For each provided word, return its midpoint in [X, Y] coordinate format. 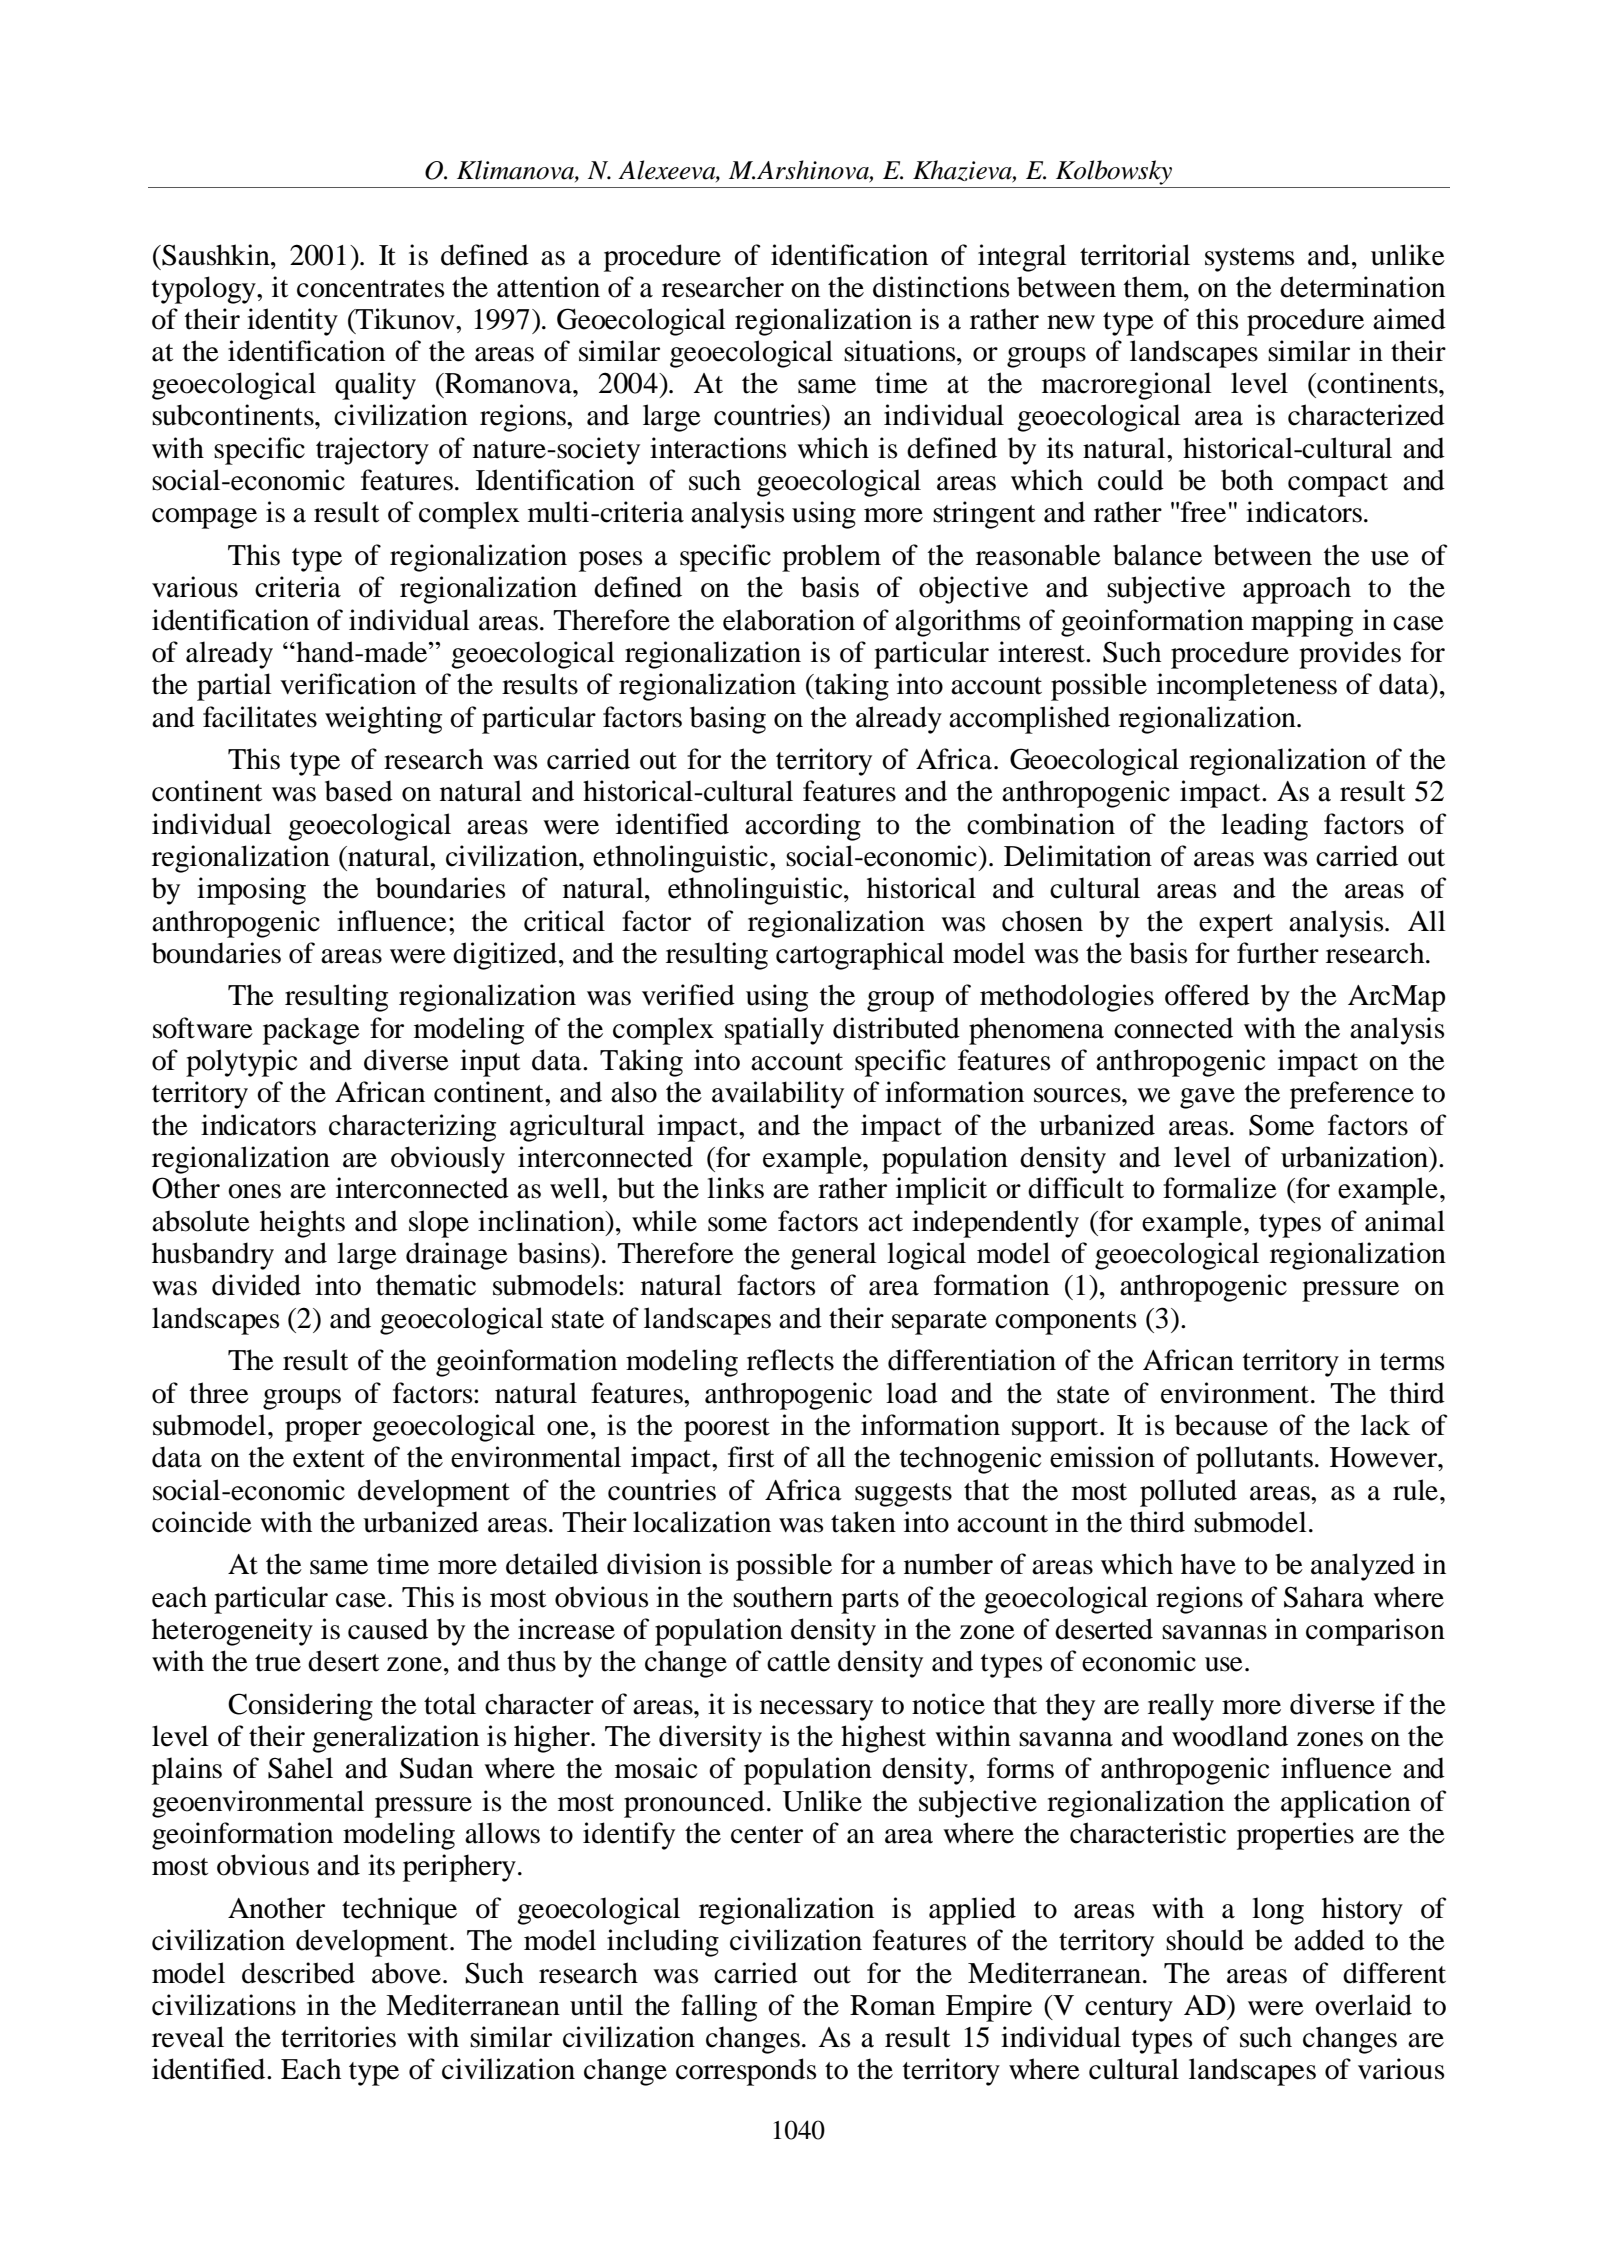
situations [901, 351]
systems [1249, 260]
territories [338, 2037]
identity [292, 322]
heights [302, 1224]
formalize [1220, 1188]
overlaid [1363, 2005]
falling [719, 2008]
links [735, 1188]
